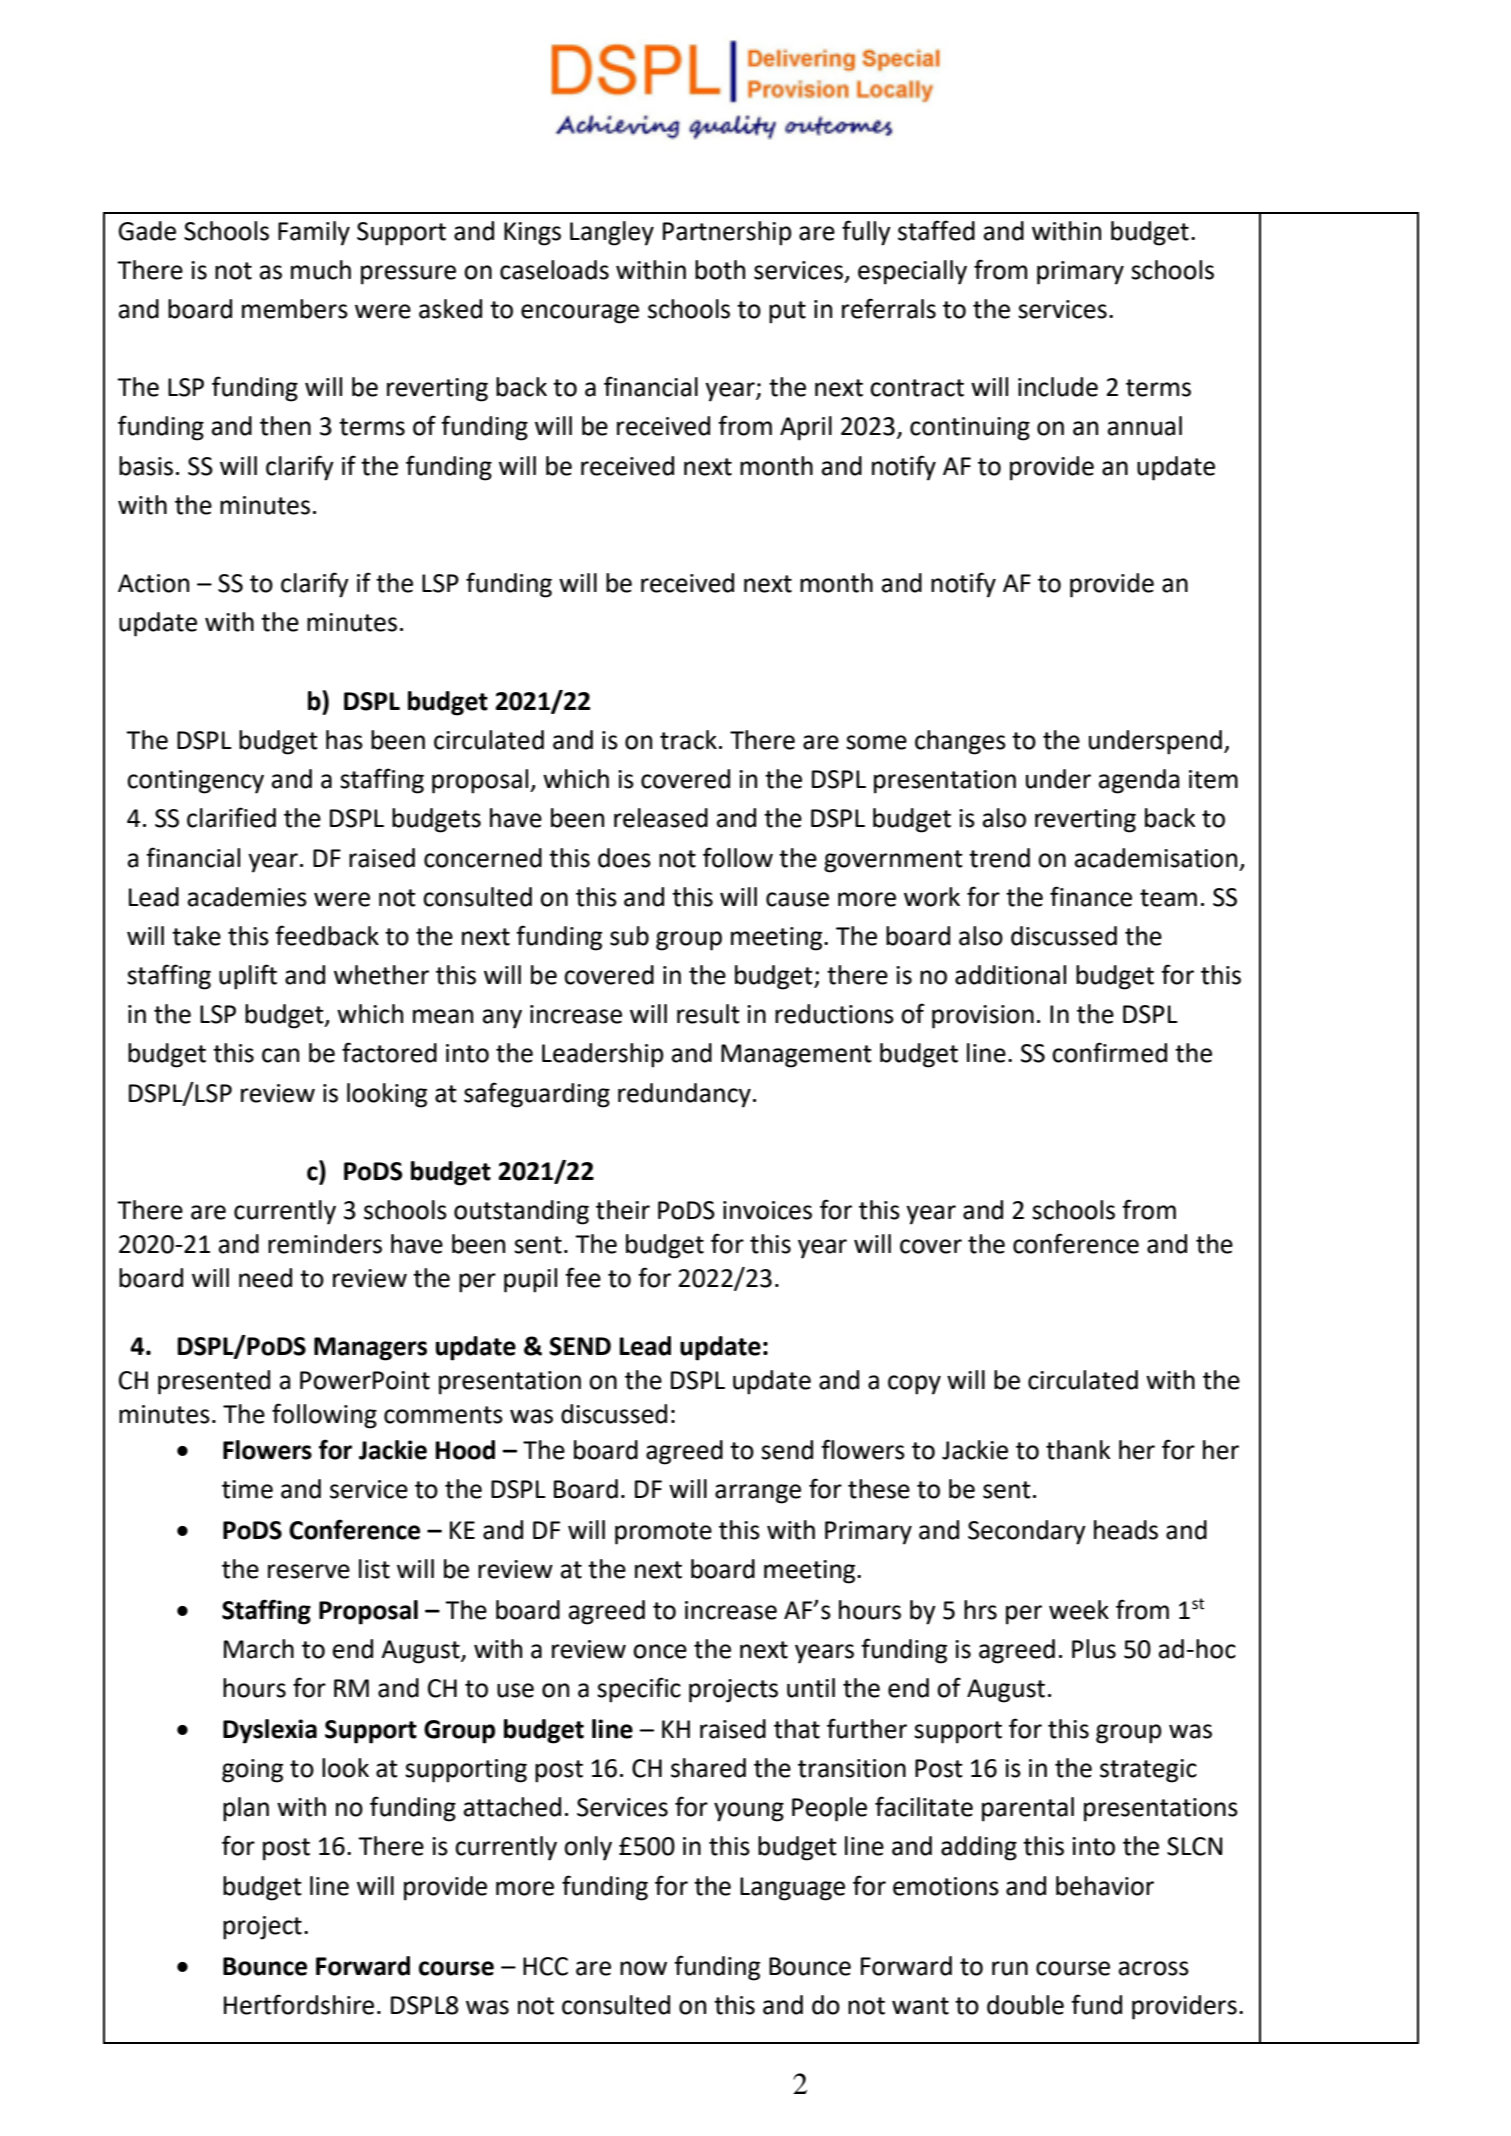  I want to click on both, so click(720, 270).
